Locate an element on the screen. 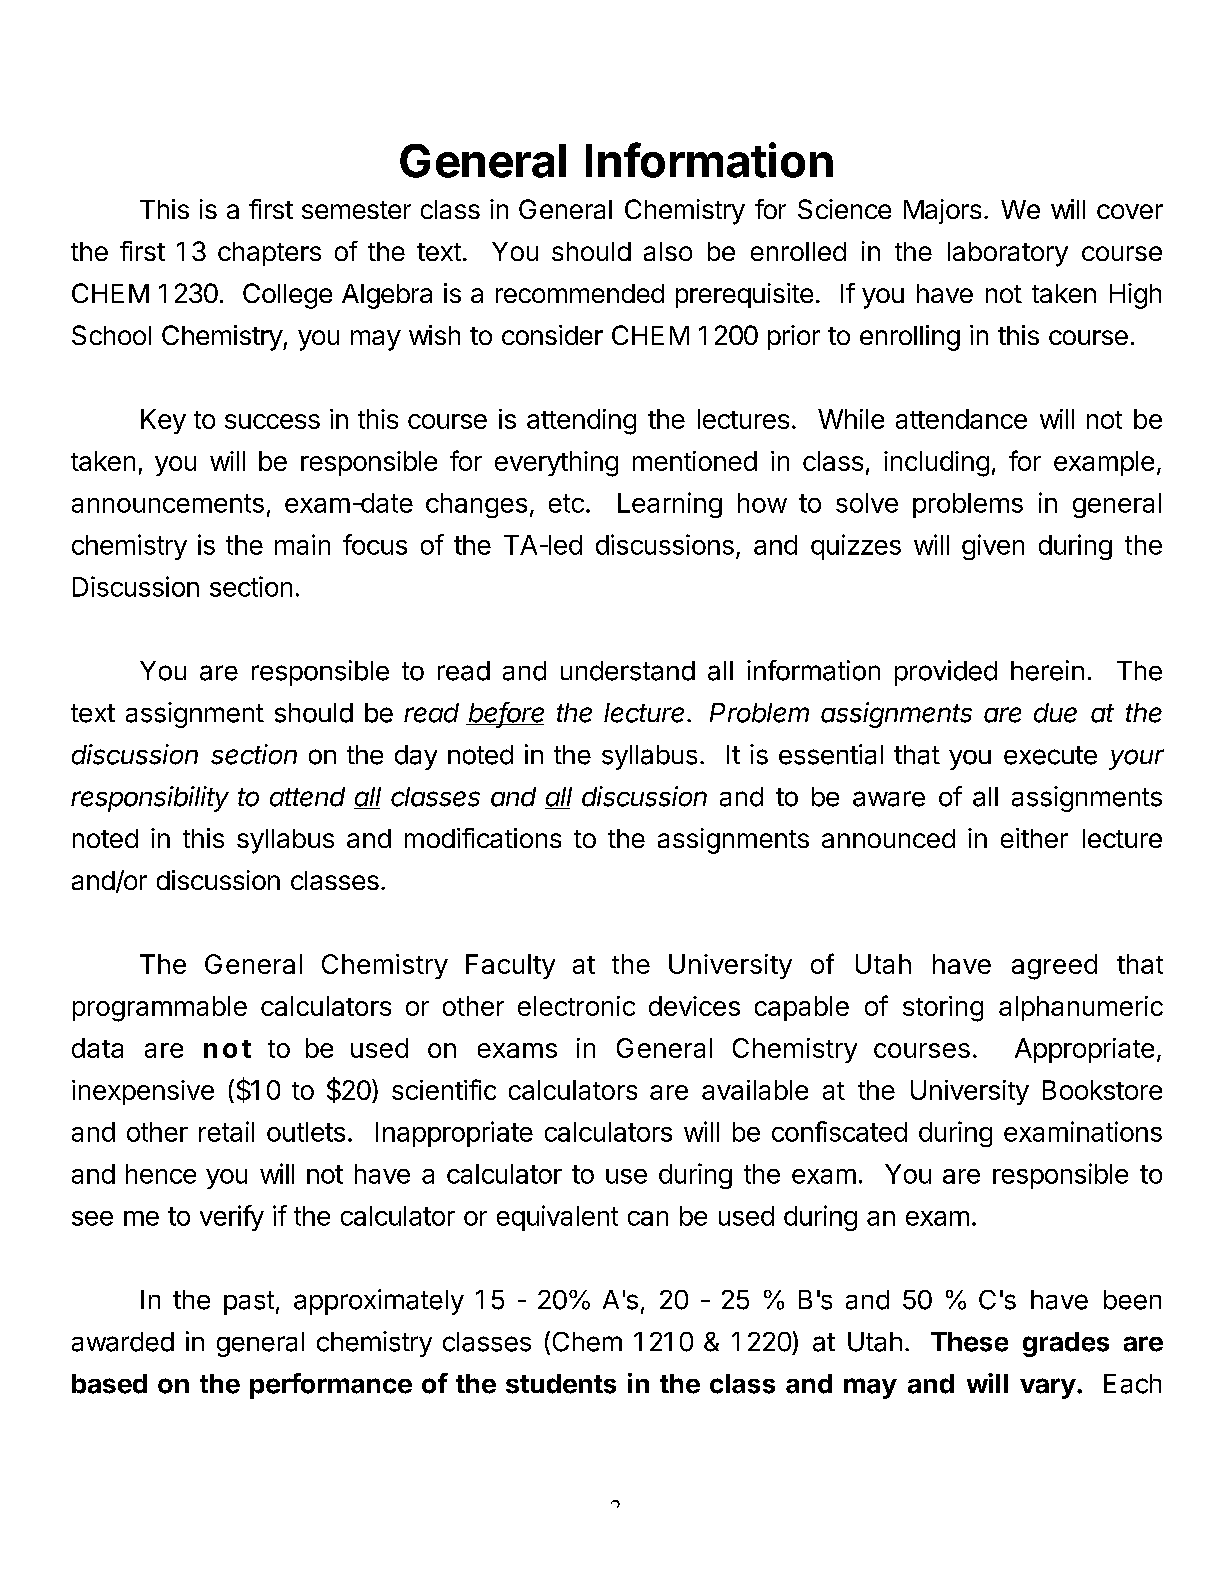 This screenshot has height=1589, width=1228. students is located at coordinates (561, 1384).
